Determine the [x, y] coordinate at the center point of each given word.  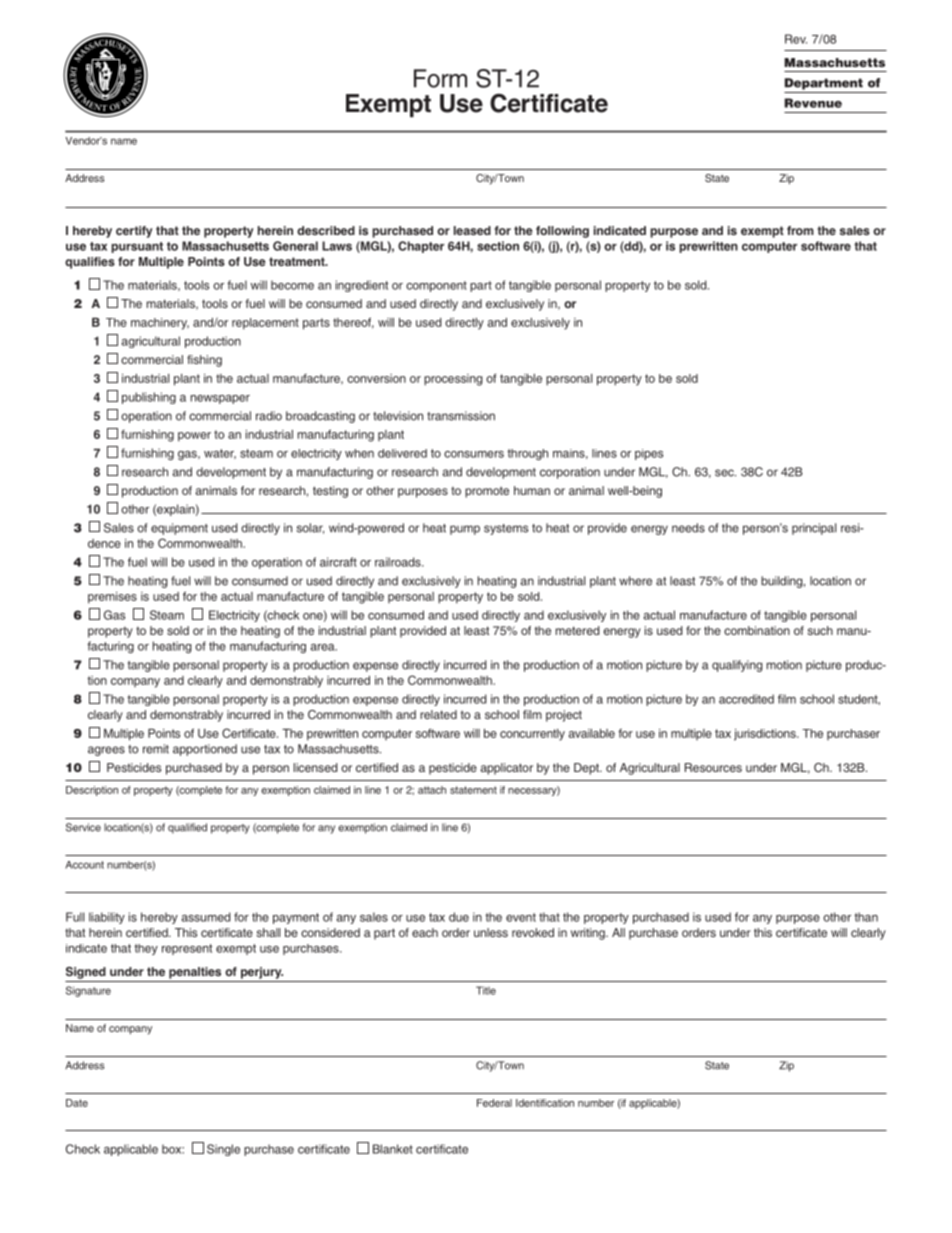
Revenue [813, 103]
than [866, 917]
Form [440, 78]
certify [134, 232]
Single [223, 1150]
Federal [494, 1103]
